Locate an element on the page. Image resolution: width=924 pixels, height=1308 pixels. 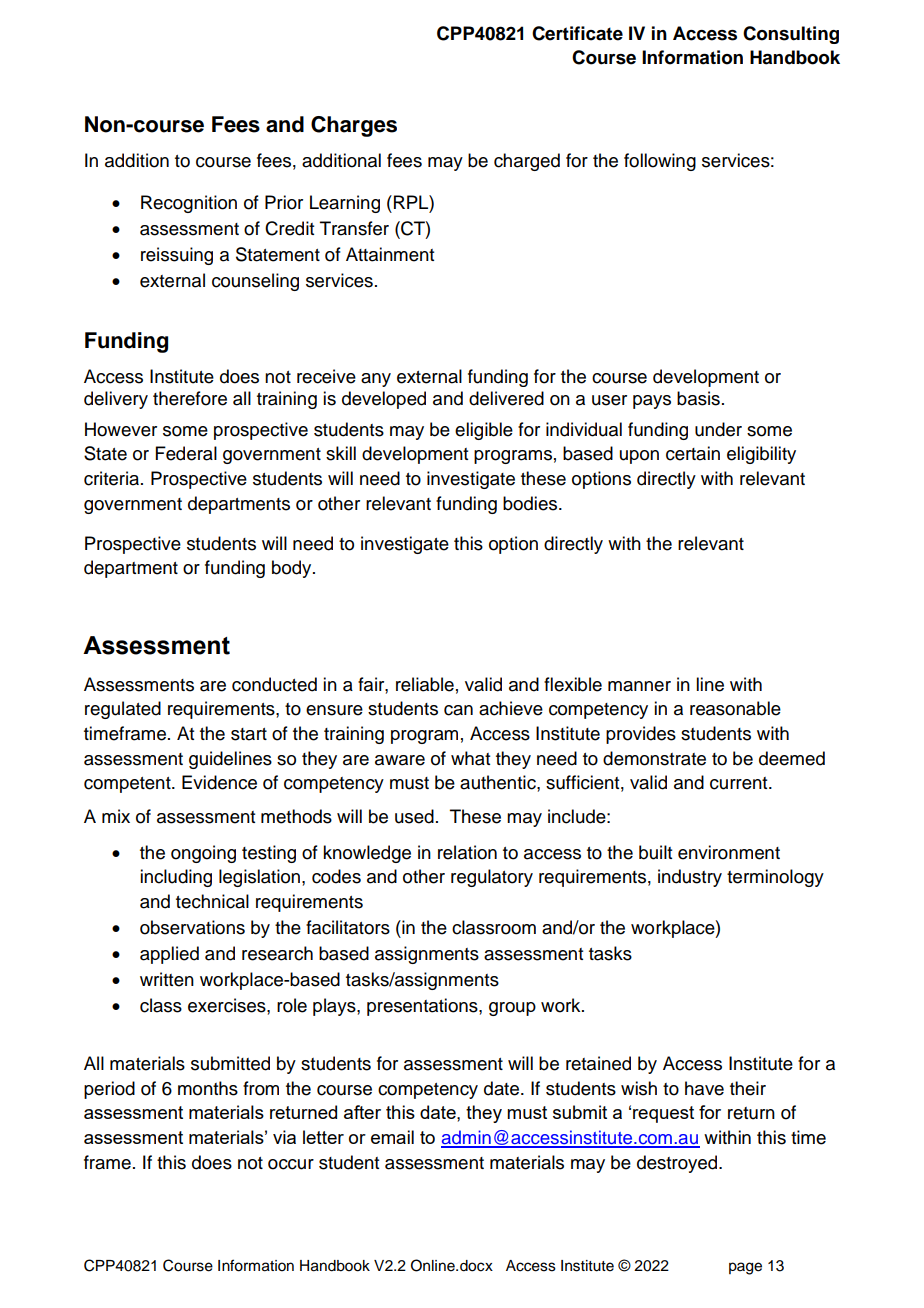
reasonable is located at coordinates (735, 708).
